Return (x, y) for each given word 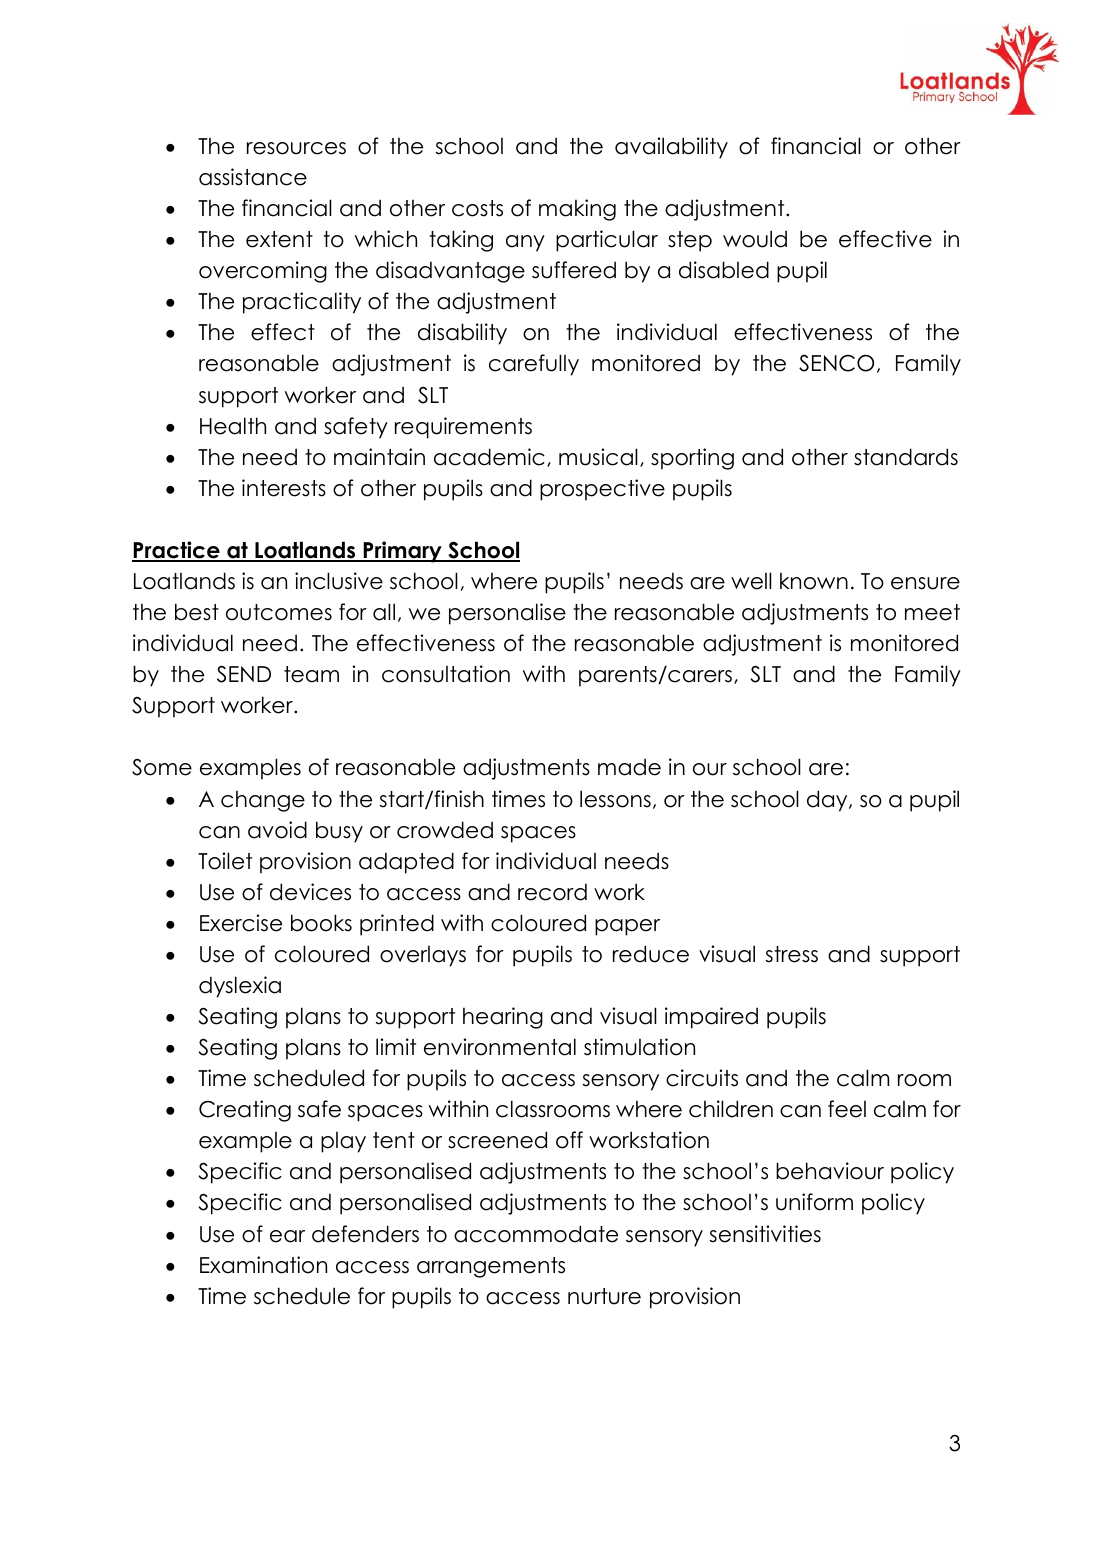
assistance (253, 177)
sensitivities (765, 1234)
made (629, 767)
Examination (263, 1265)
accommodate (536, 1234)
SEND (244, 674)
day (828, 801)
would (755, 239)
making (577, 210)
